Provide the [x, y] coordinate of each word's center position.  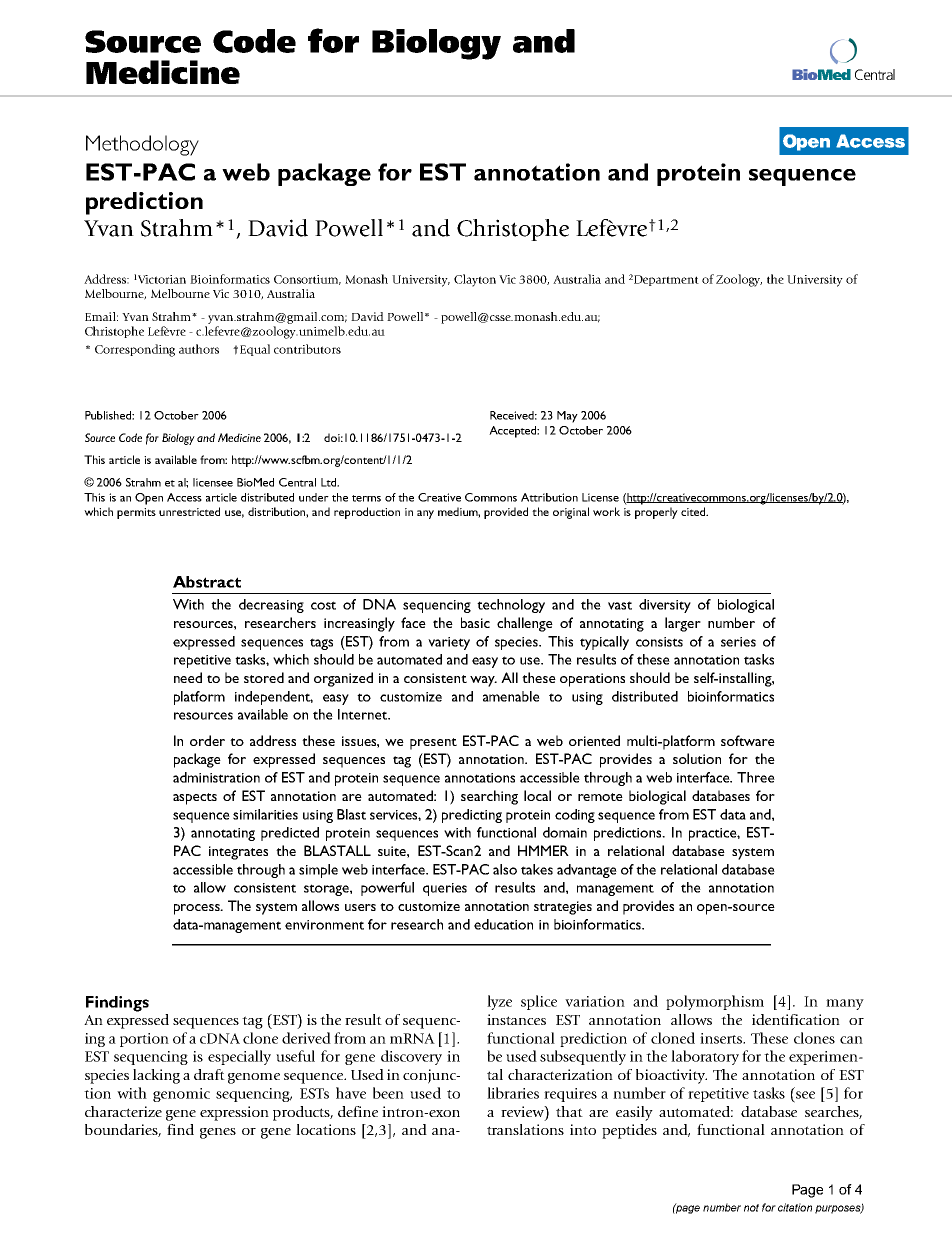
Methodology [142, 145]
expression [234, 1113]
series [738, 642]
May [567, 417]
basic [475, 622]
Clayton [475, 280]
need [188, 677]
